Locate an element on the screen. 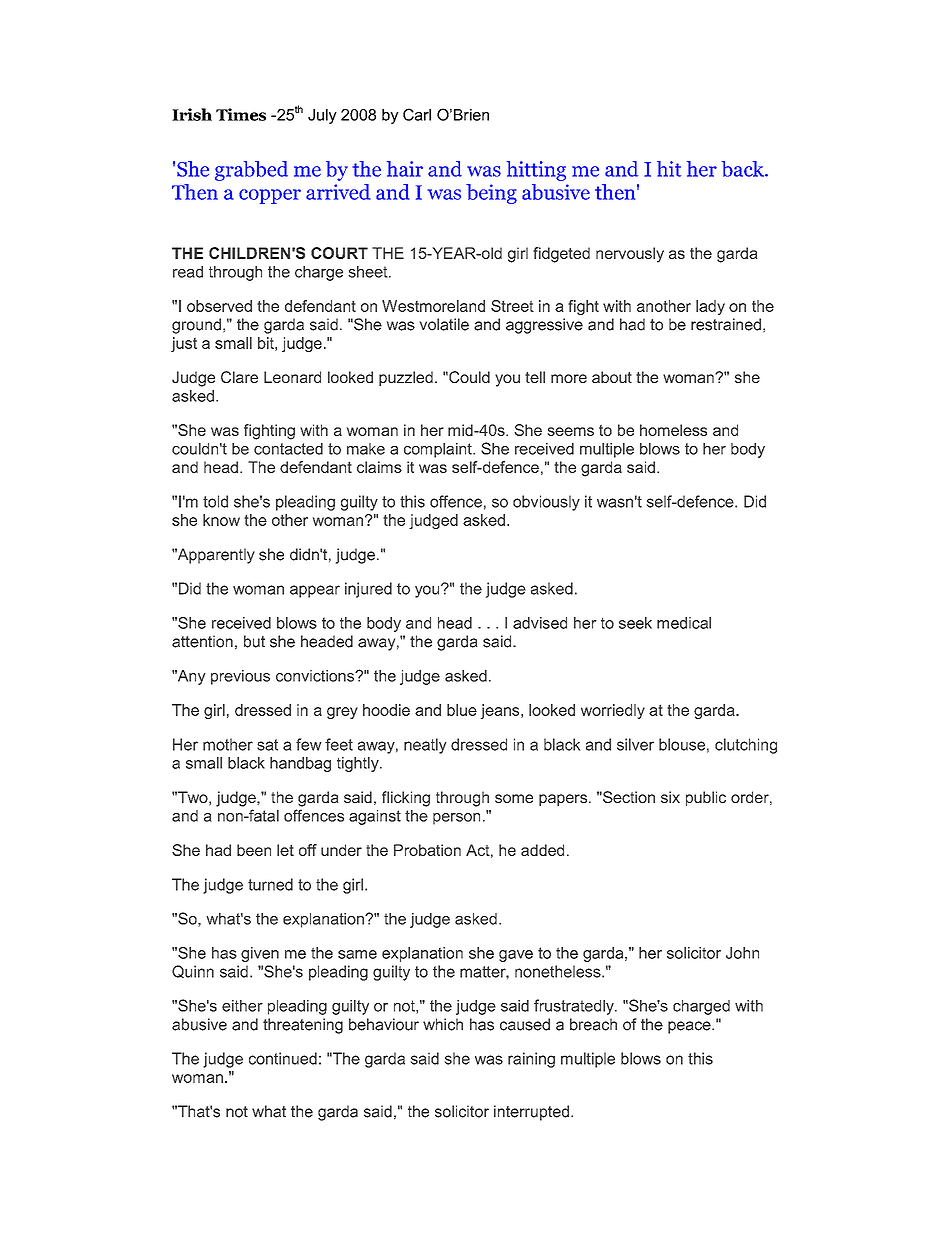  medical is located at coordinates (684, 623).
